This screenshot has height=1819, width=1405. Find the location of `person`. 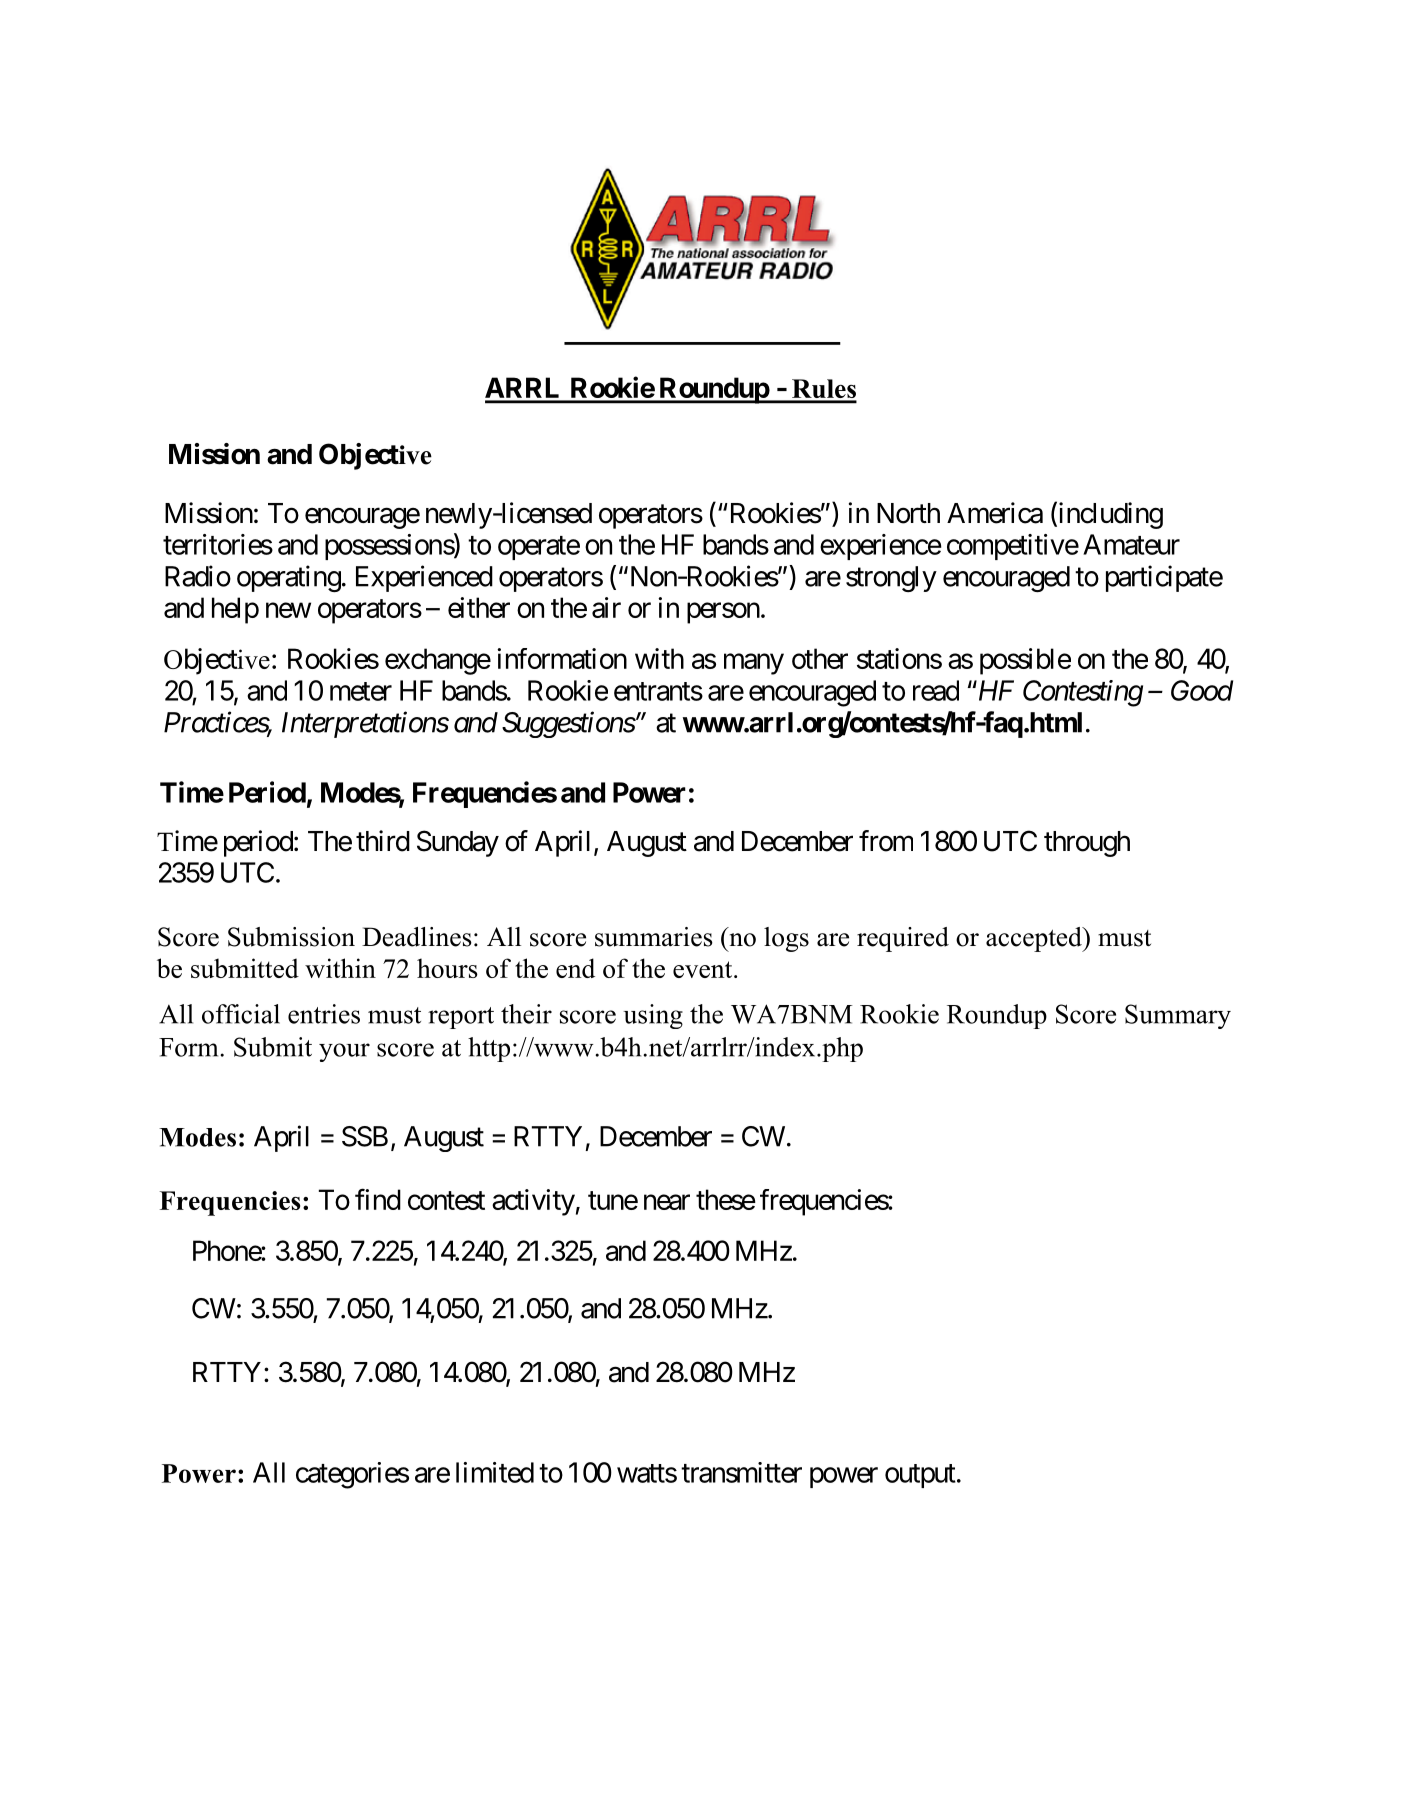

person is located at coordinates (723, 613).
